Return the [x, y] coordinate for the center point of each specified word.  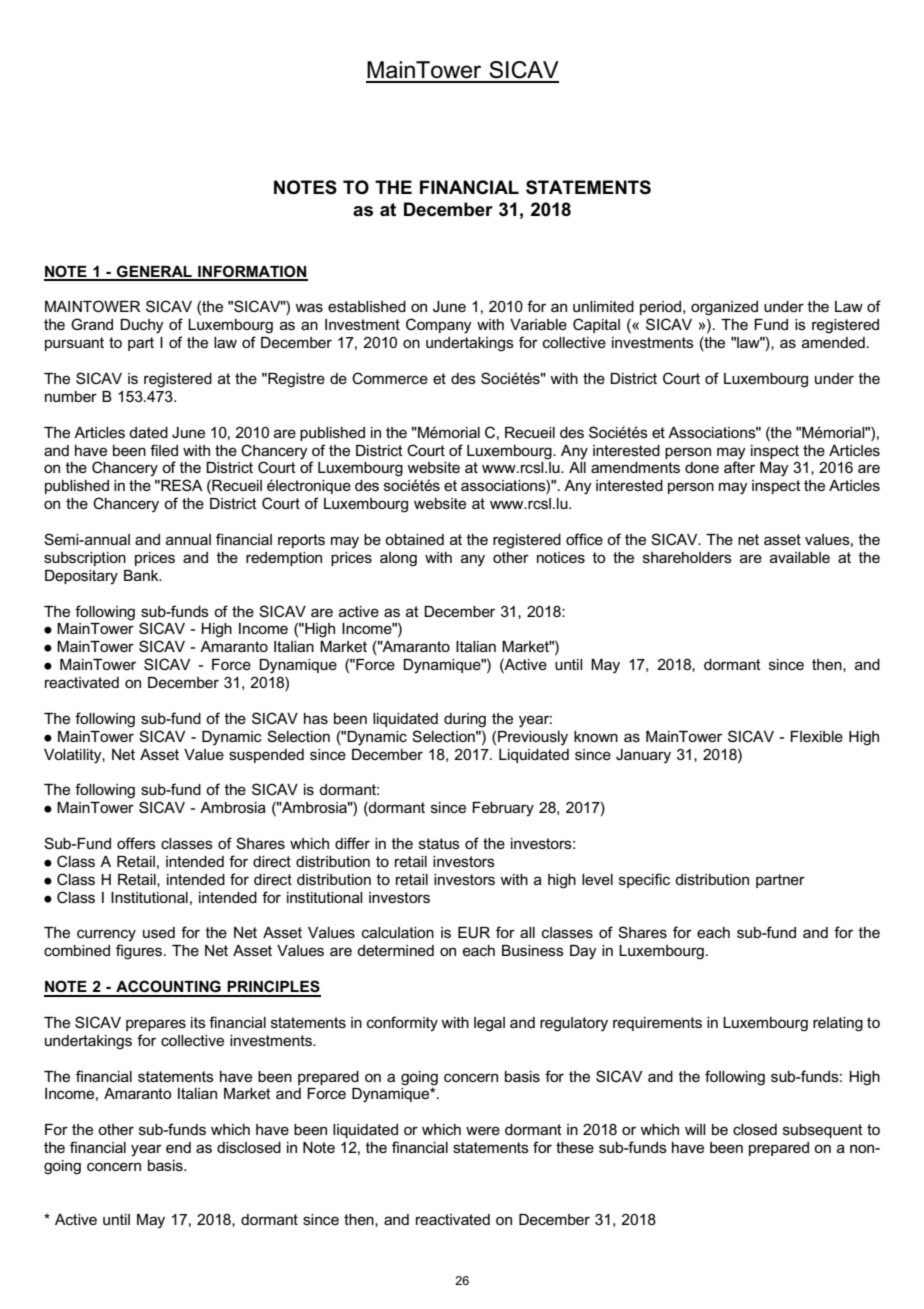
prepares [156, 1025]
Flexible [816, 736]
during [465, 720]
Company [439, 326]
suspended [266, 756]
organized [724, 308]
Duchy [142, 326]
